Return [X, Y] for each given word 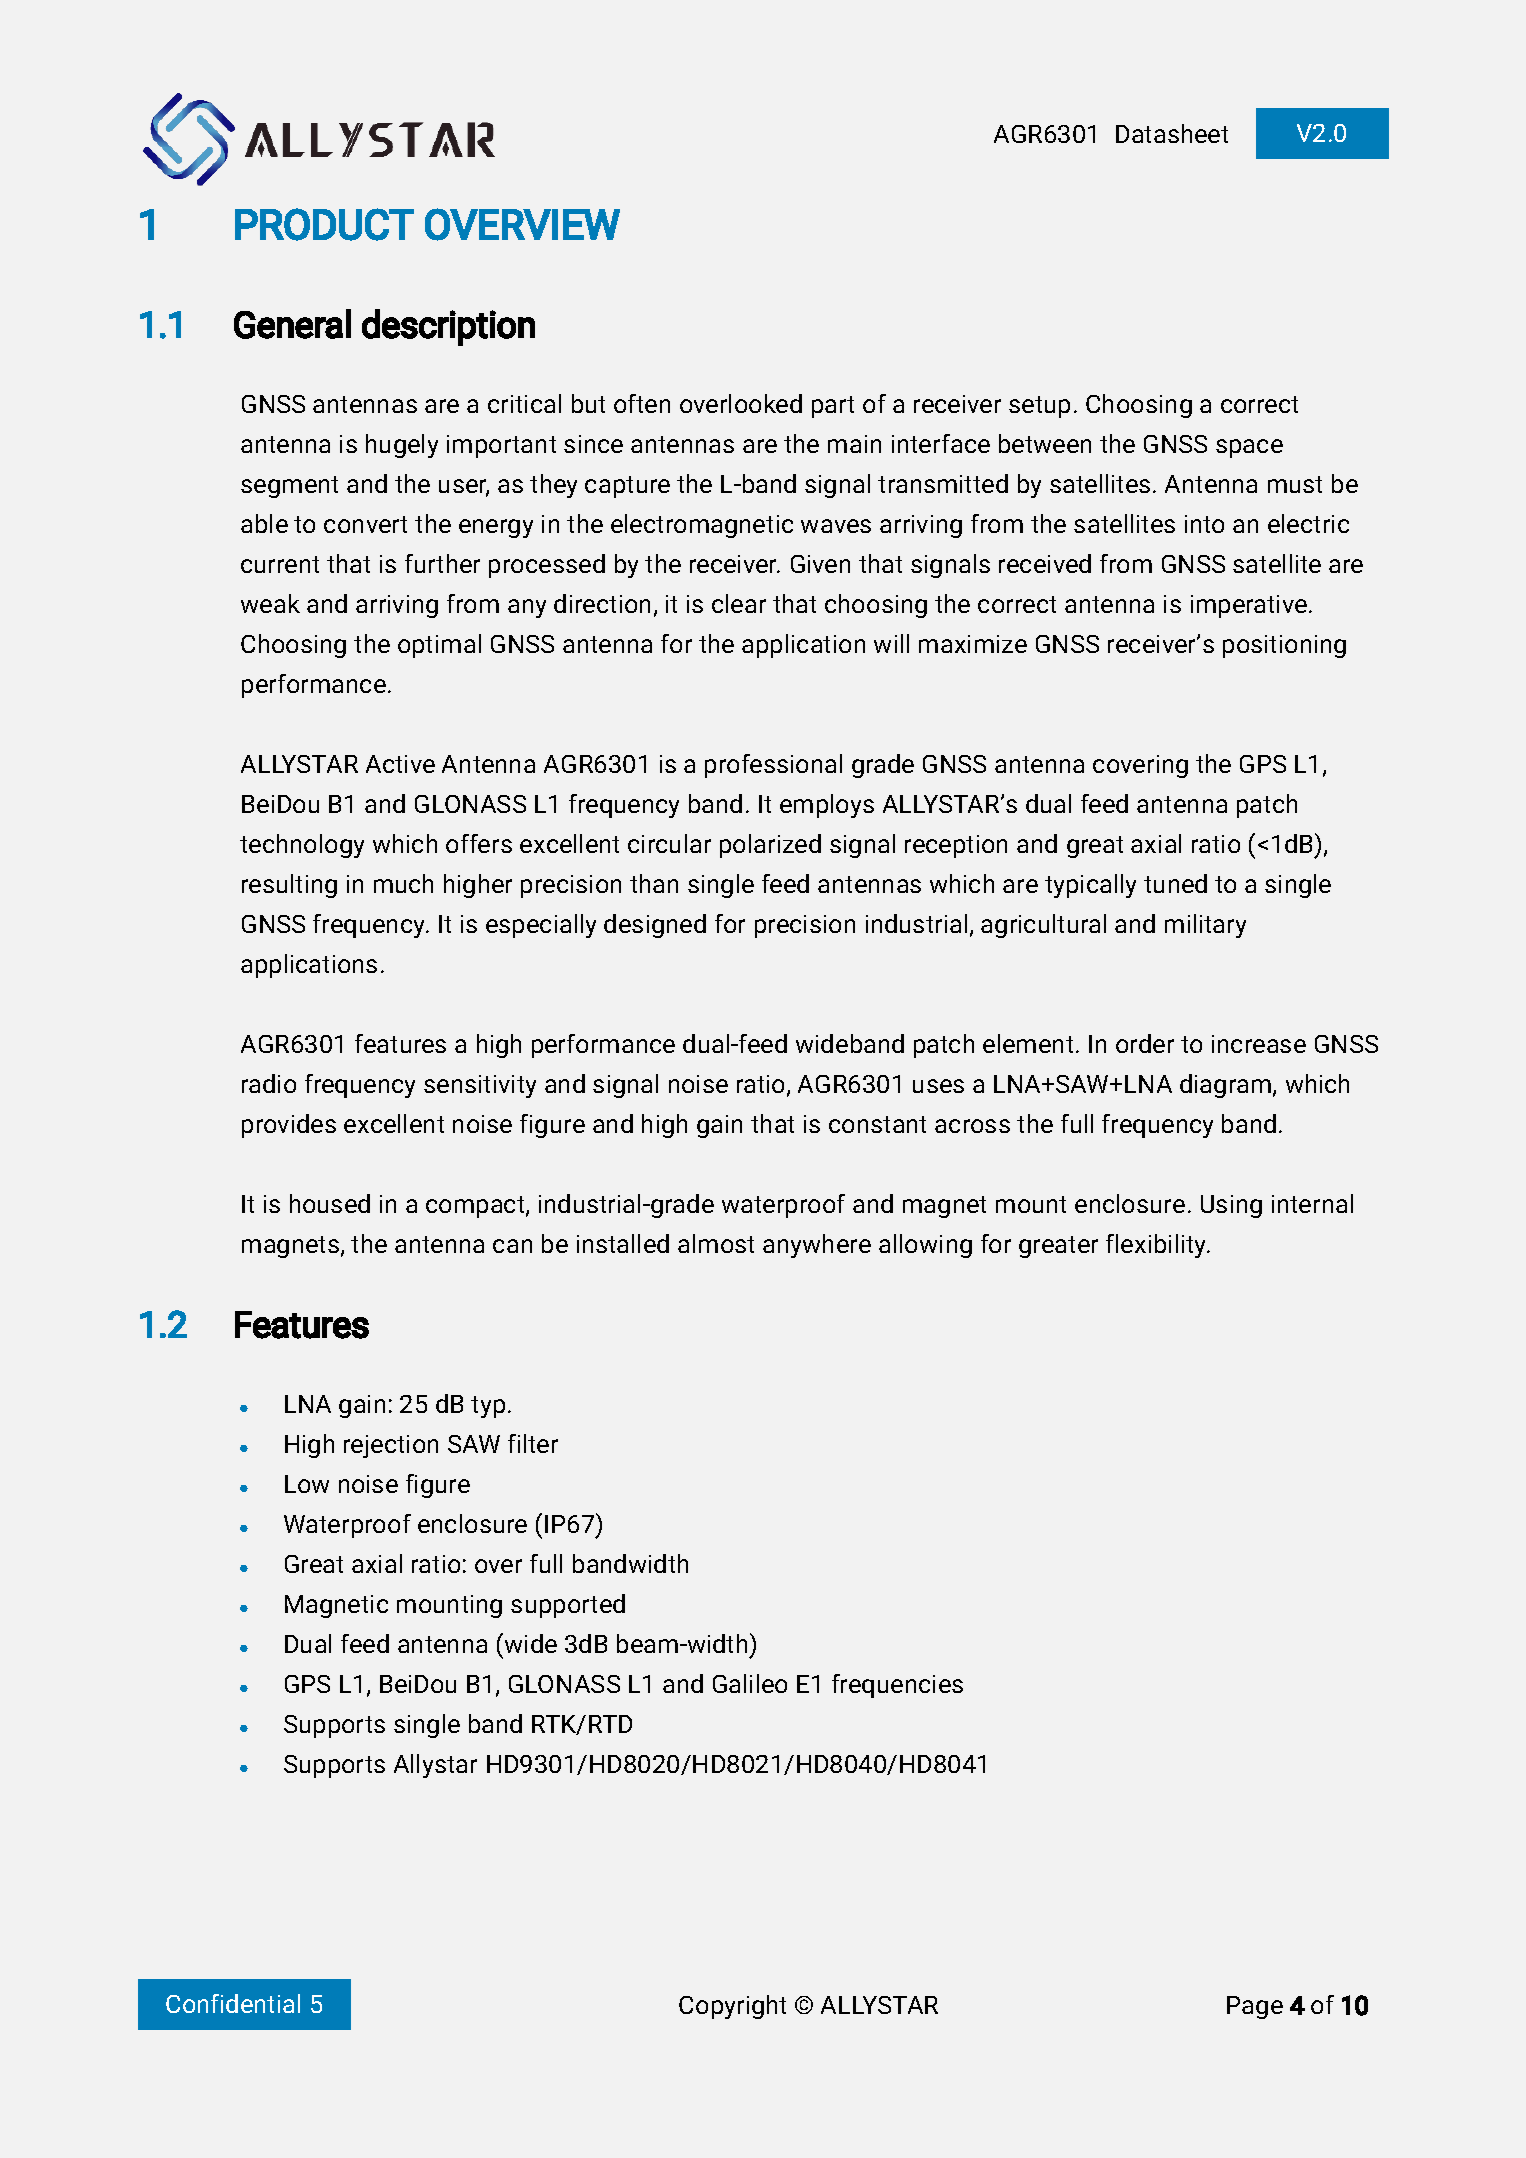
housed [330, 1203]
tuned [1175, 883]
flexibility [1157, 1246]
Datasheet [1172, 133]
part [833, 407]
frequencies [897, 1686]
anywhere [817, 1246]
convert [365, 524]
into [1204, 524]
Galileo [750, 1683]
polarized [770, 846]
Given [820, 564]
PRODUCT [324, 224]
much [403, 883]
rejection [391, 1446]
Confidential [233, 2003]
